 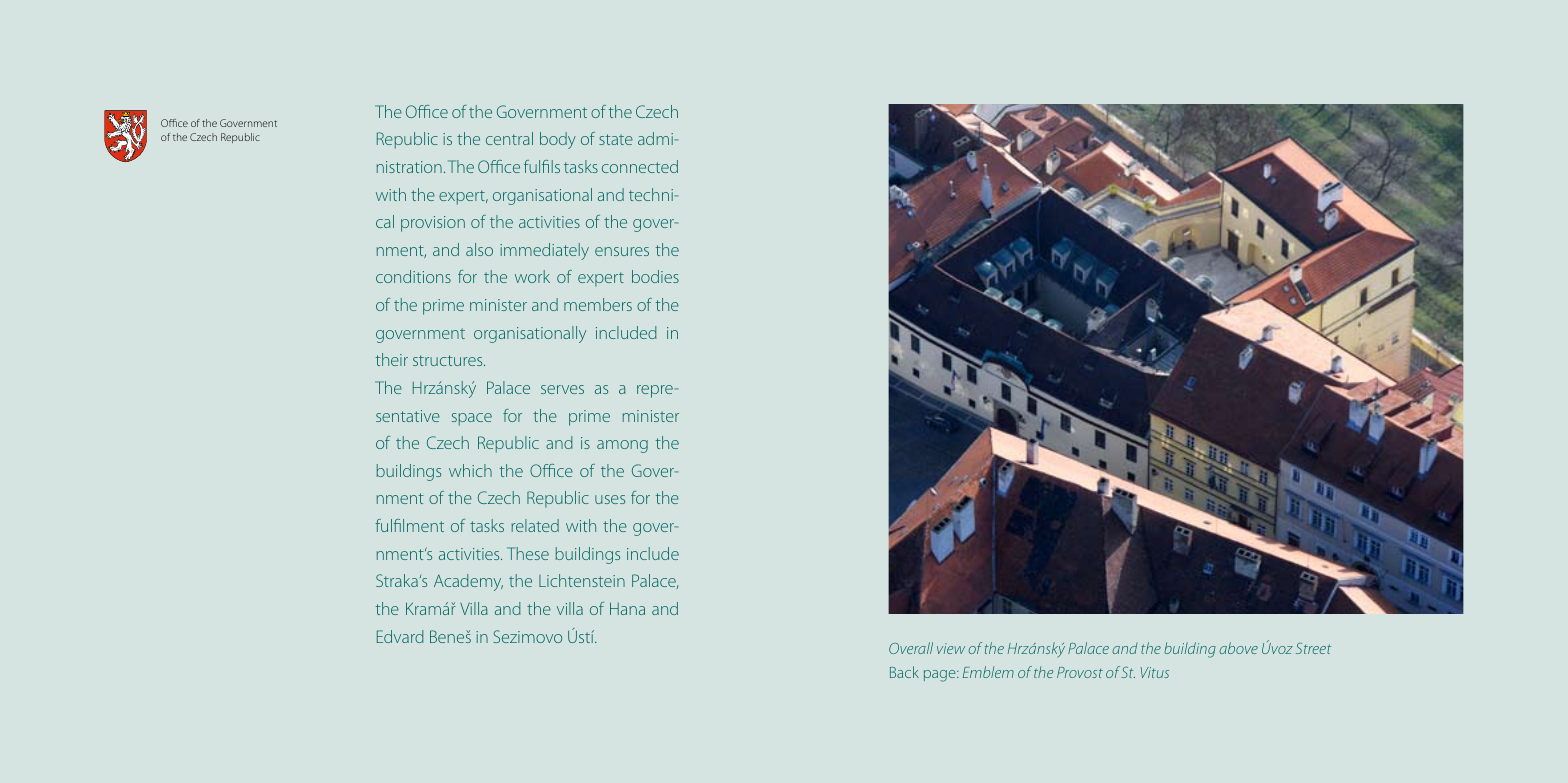 I want to click on Edvard, so click(x=400, y=636).
